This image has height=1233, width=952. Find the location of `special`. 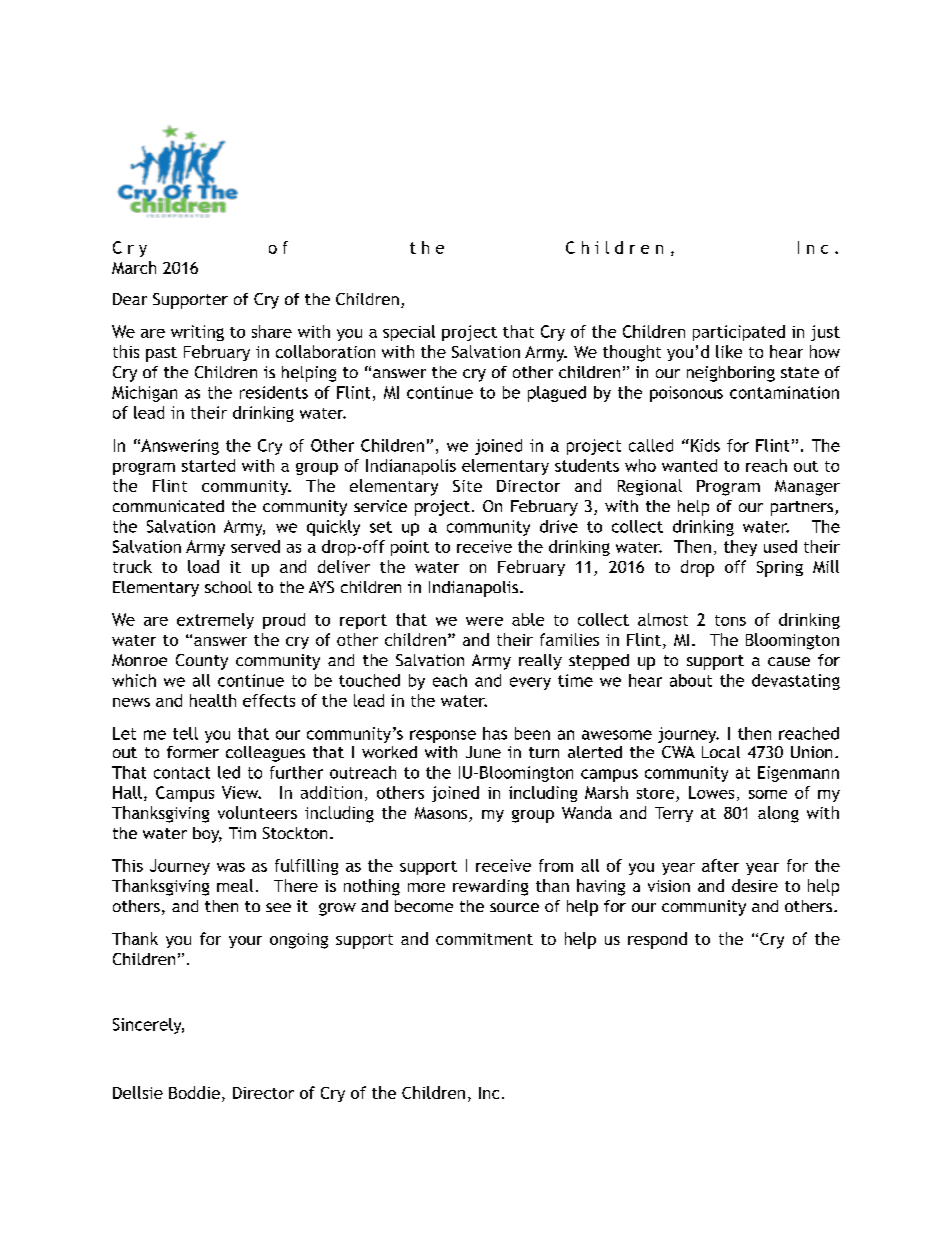

special is located at coordinates (409, 333).
